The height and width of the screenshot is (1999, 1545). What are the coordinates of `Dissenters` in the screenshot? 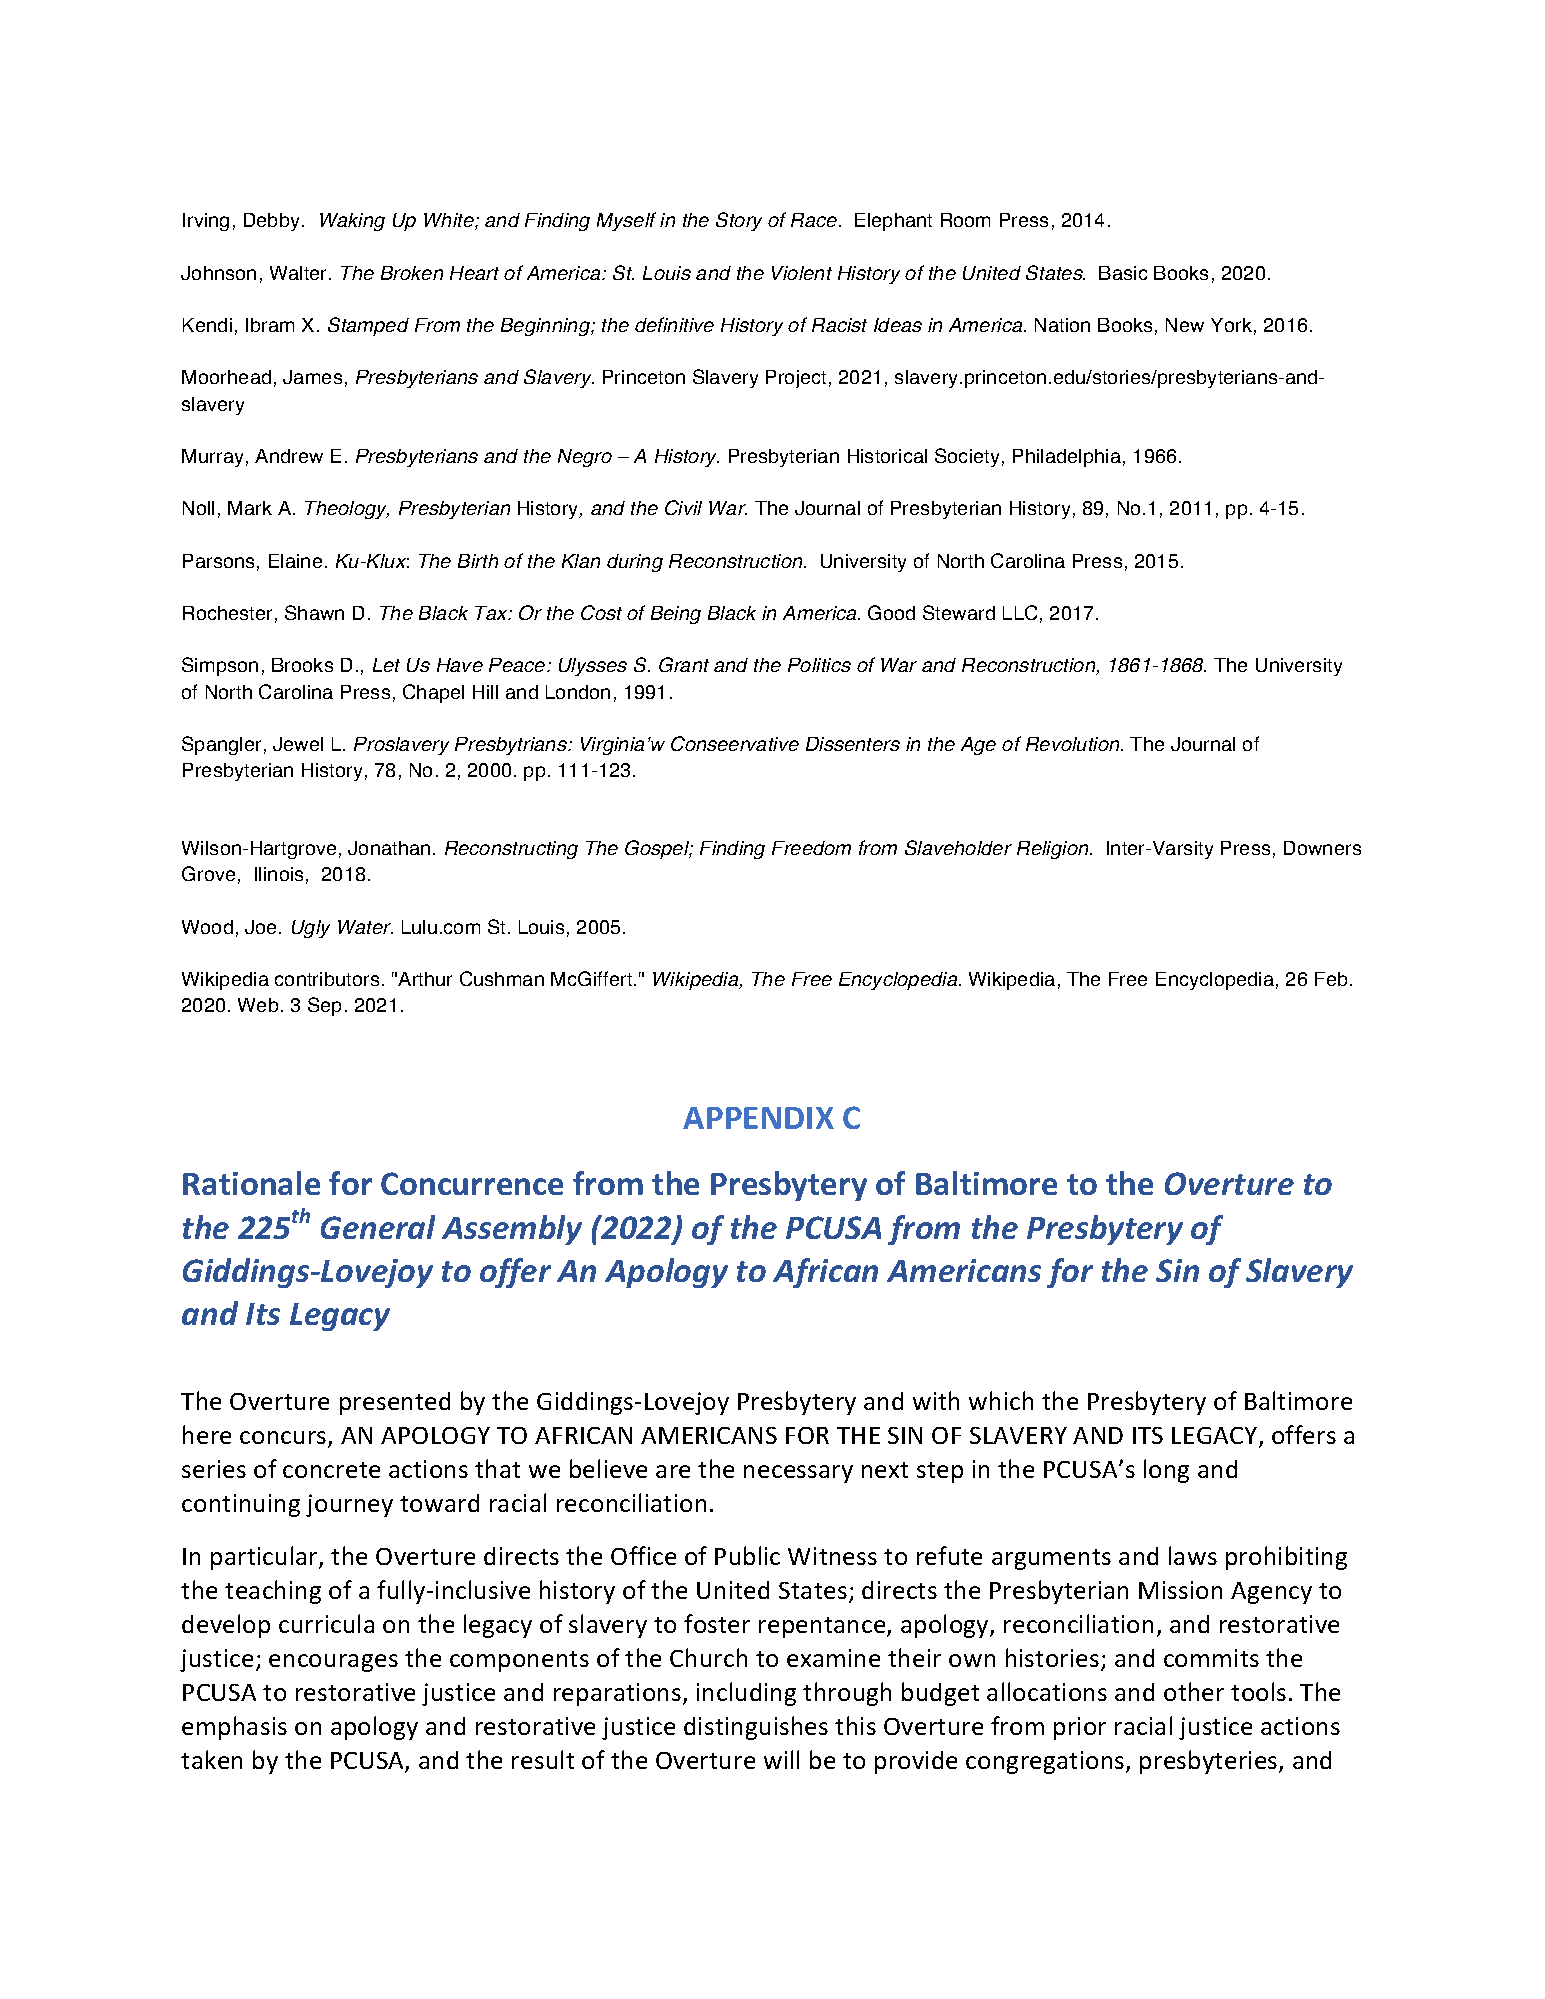 It's located at (853, 744).
